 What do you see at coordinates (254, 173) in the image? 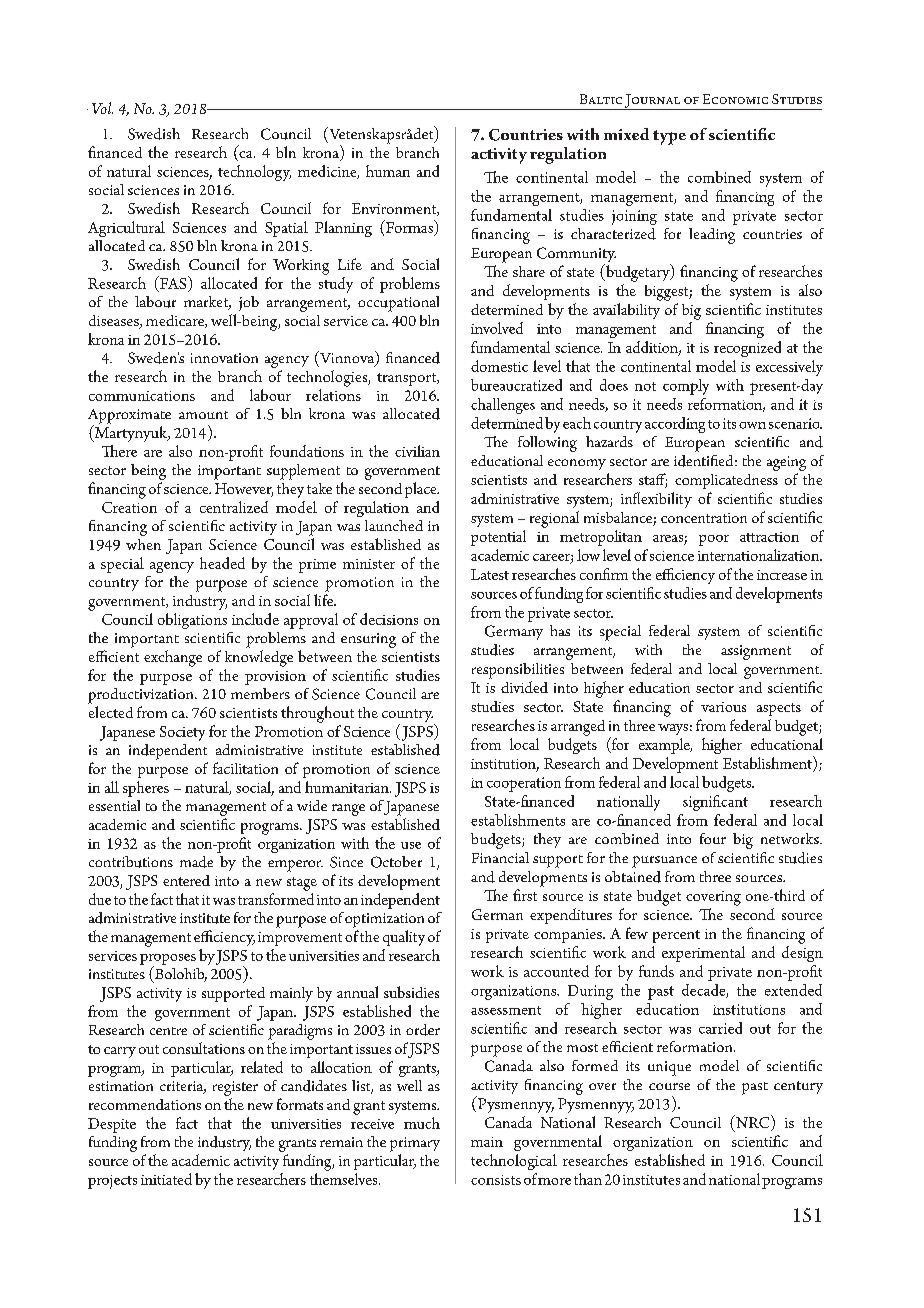
I see `technology` at bounding box center [254, 173].
